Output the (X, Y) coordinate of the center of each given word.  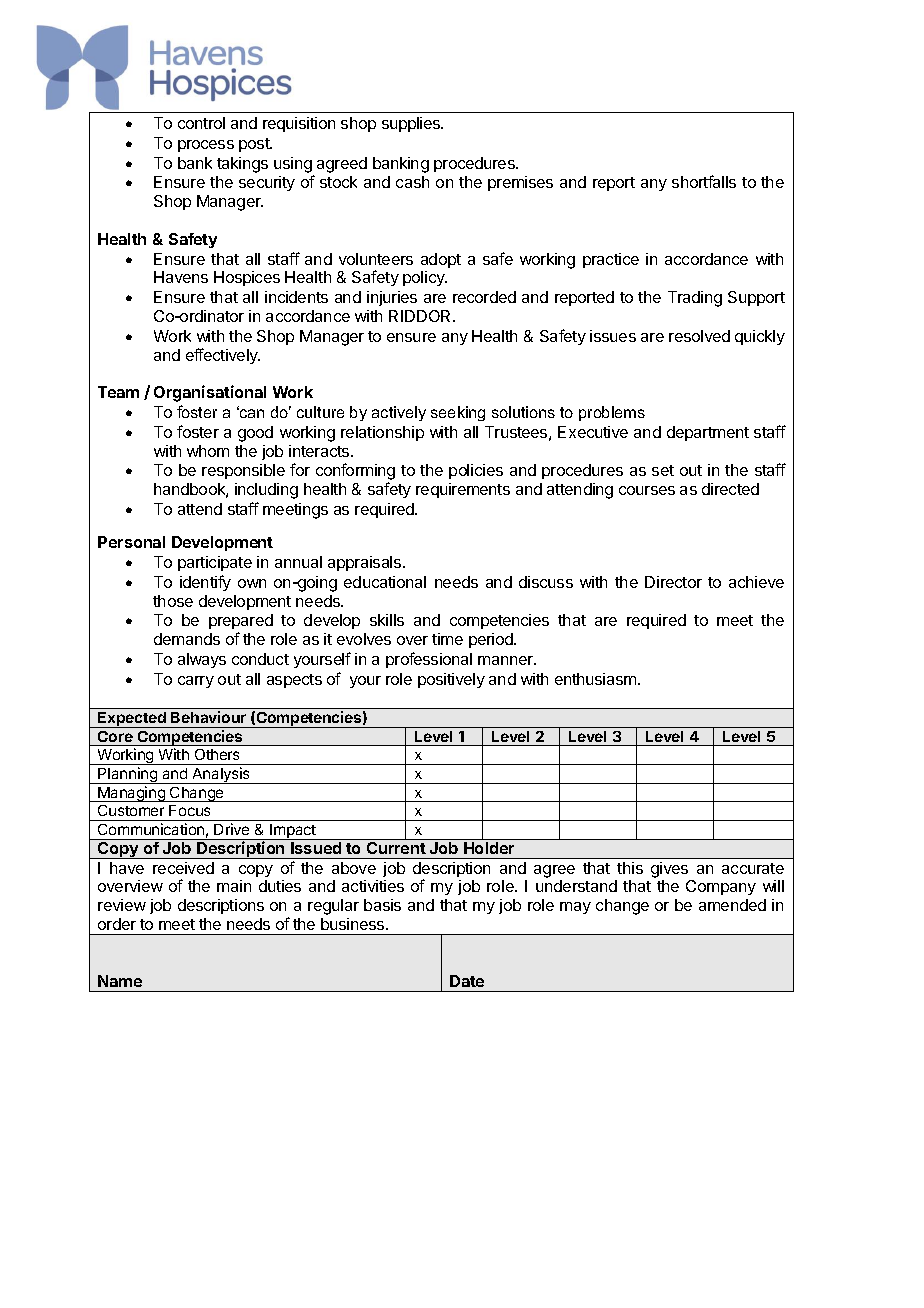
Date (467, 981)
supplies (412, 124)
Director (673, 582)
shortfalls (704, 181)
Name (120, 981)
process (206, 146)
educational (385, 582)
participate (215, 563)
